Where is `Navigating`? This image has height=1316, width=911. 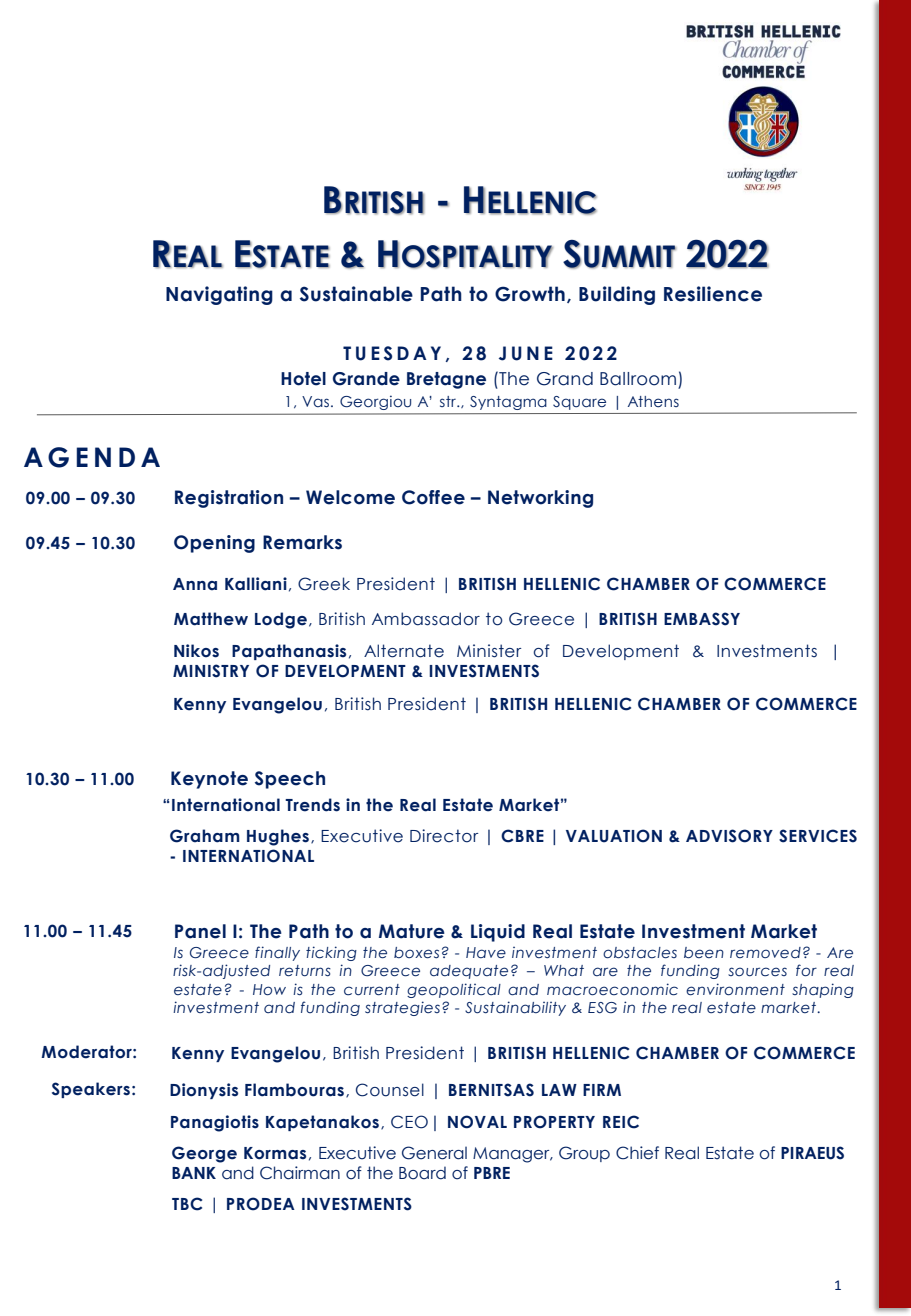
Navigating is located at coordinates (219, 295).
